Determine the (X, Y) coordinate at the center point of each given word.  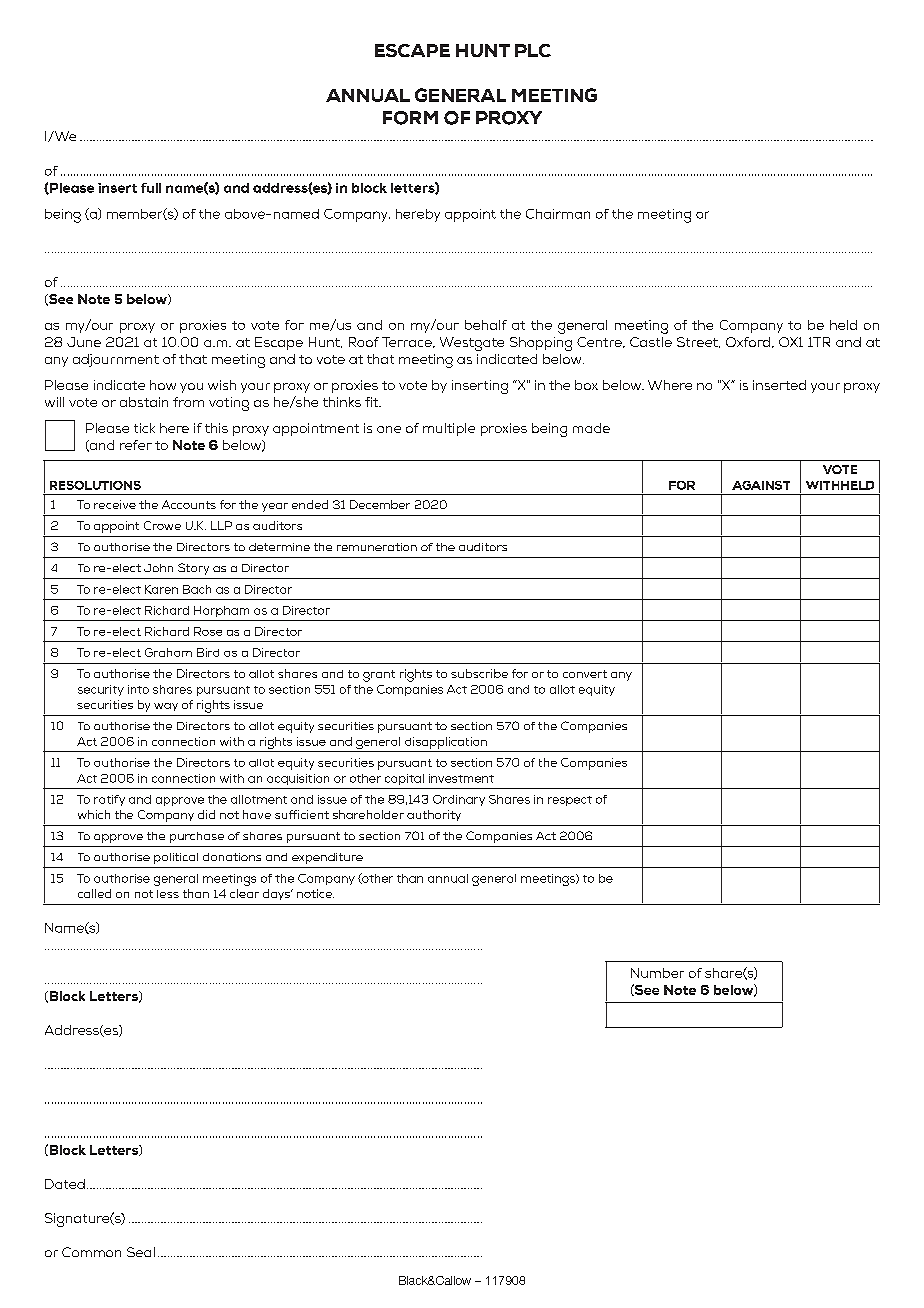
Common (91, 1252)
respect (570, 801)
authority (434, 815)
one (389, 429)
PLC (533, 50)
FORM (410, 118)
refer (136, 445)
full (151, 188)
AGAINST (761, 485)
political (176, 858)
